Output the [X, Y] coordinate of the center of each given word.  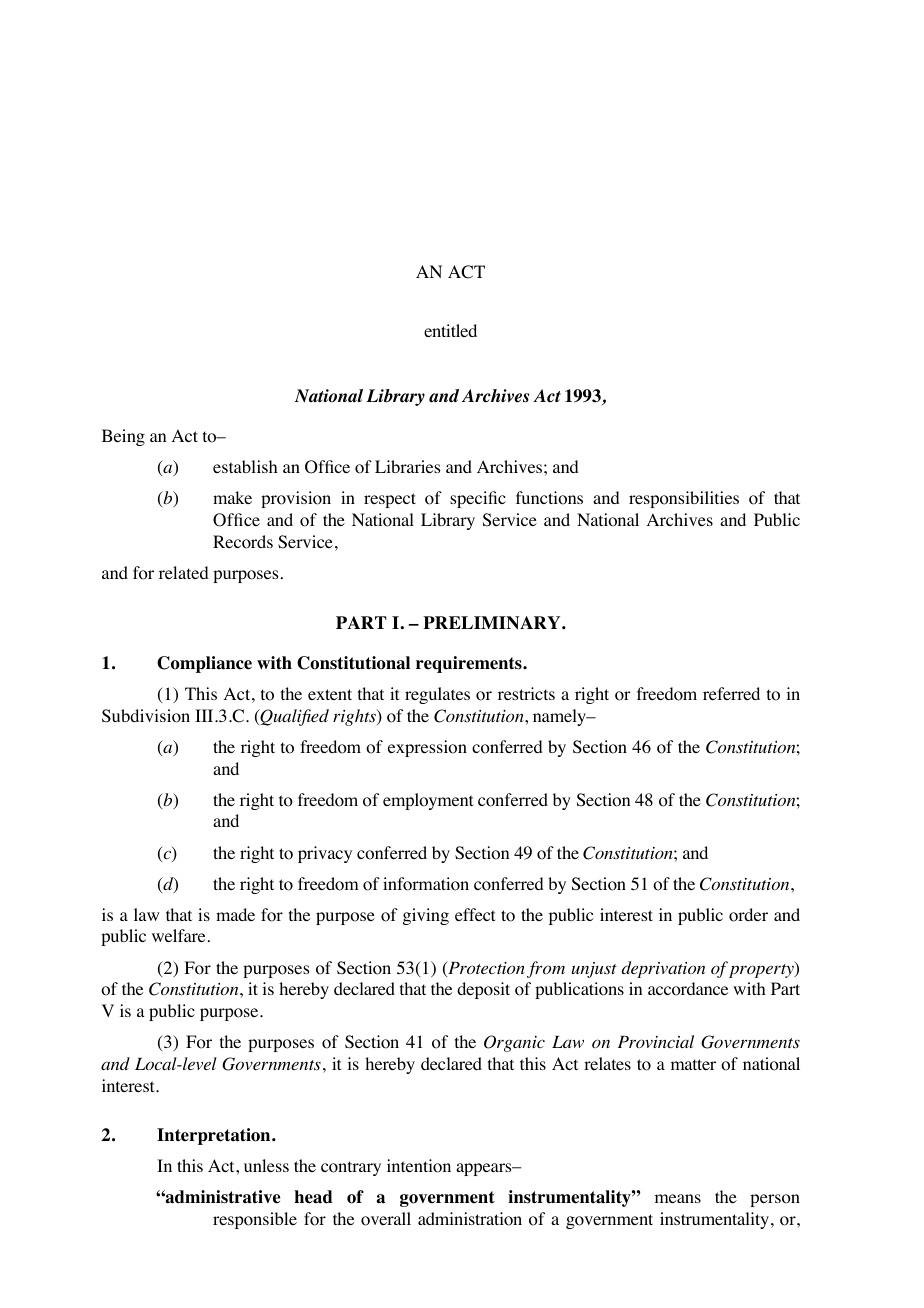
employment [428, 801]
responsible [255, 1220]
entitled [450, 330]
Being [123, 437]
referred [731, 693]
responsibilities [684, 499]
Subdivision [146, 716]
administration [470, 1219]
